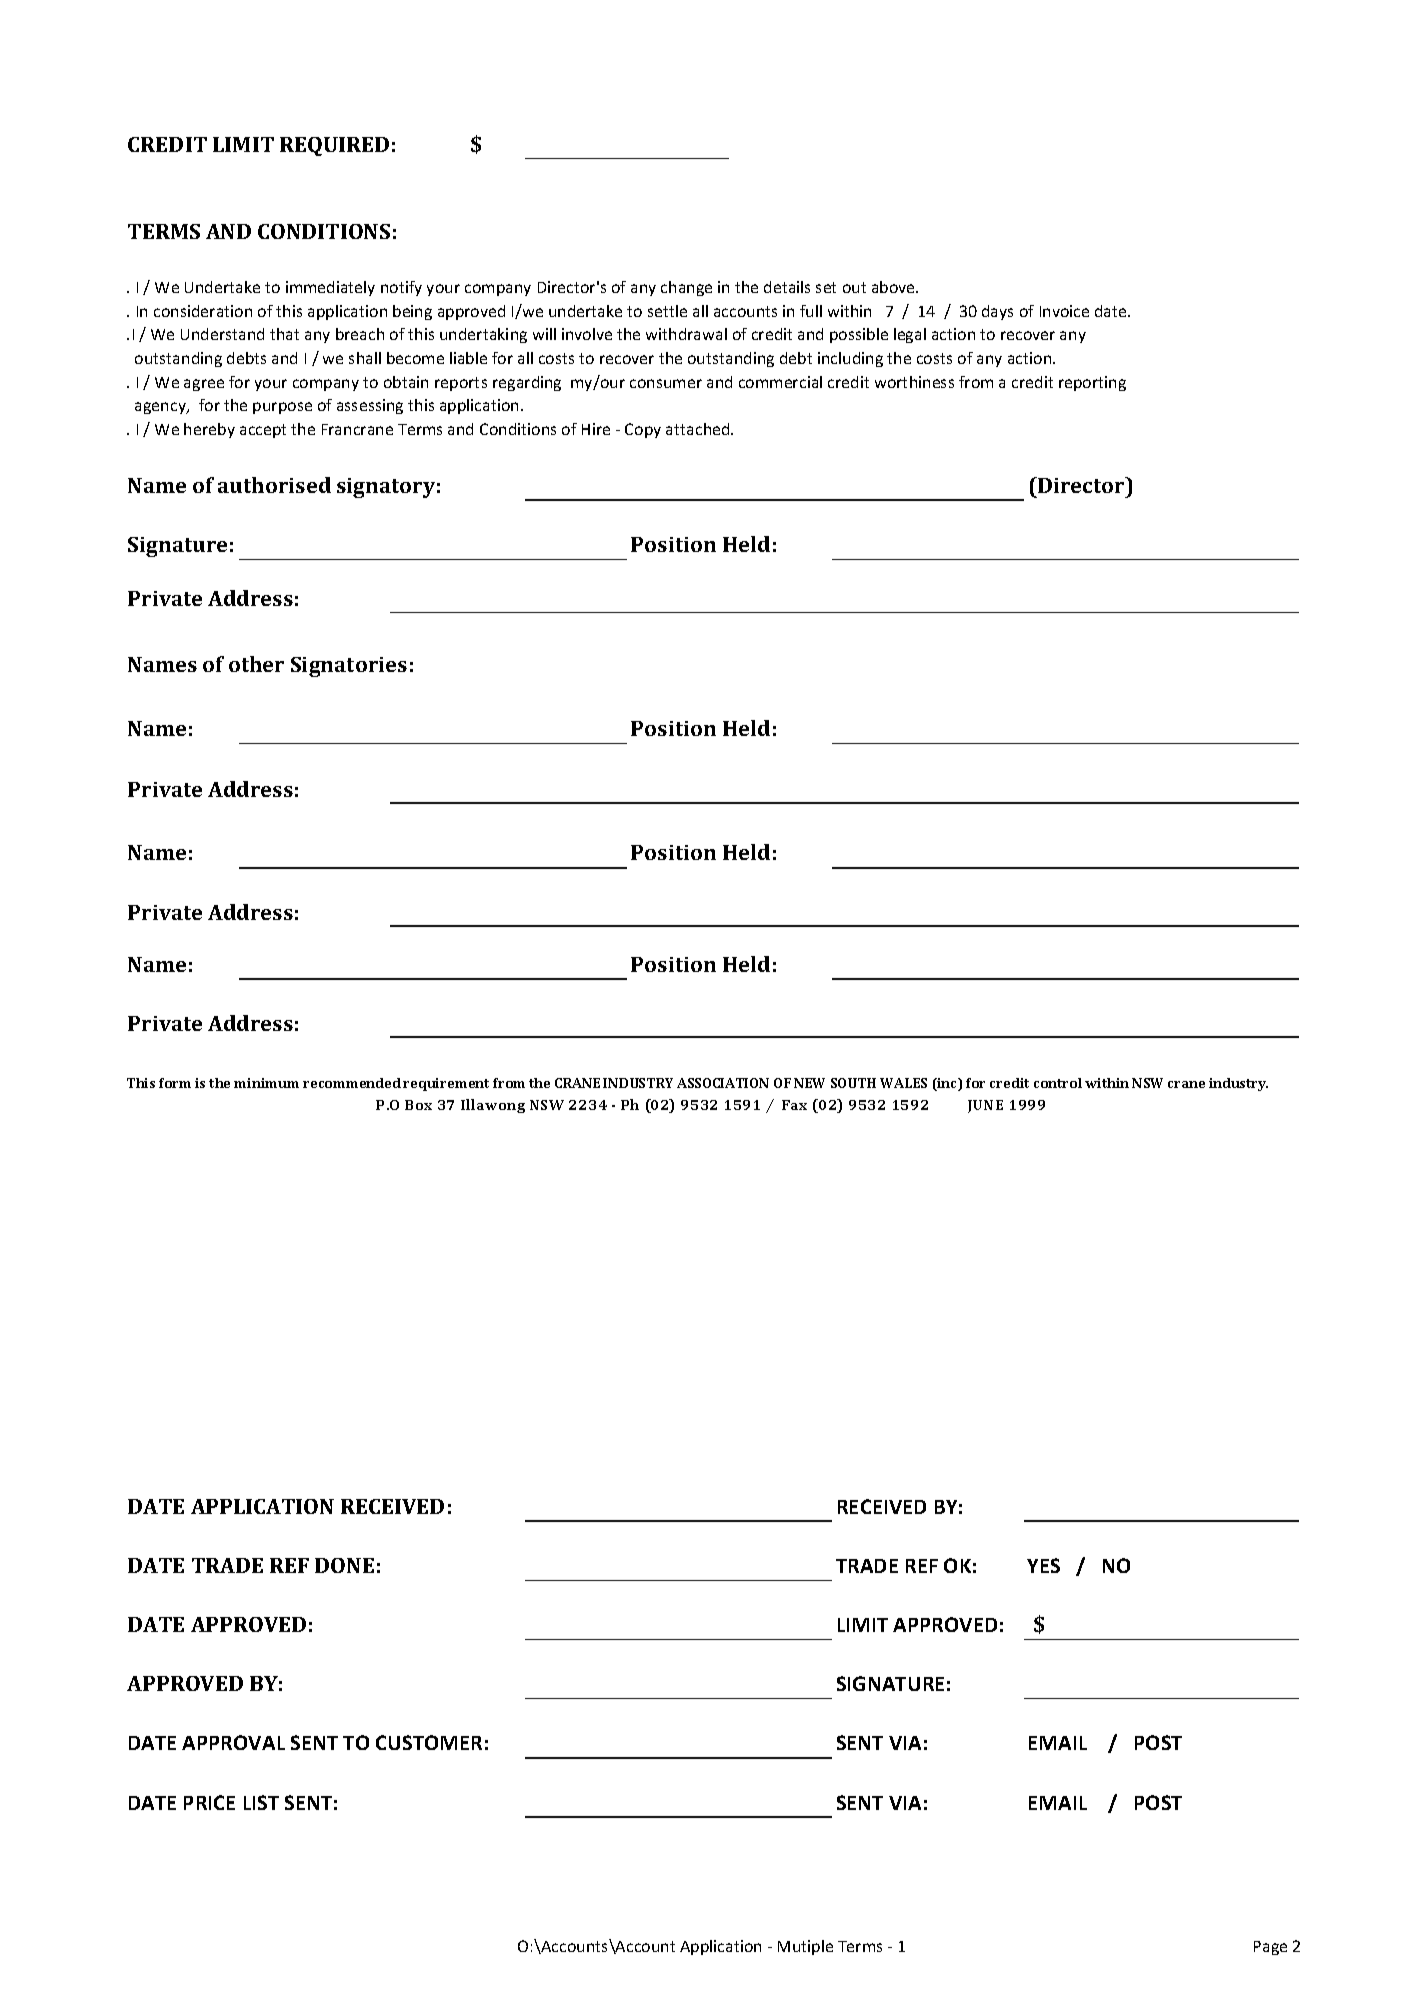 The image size is (1426, 2016). Describe the element at coordinates (686, 288) in the page. I see `change` at that location.
